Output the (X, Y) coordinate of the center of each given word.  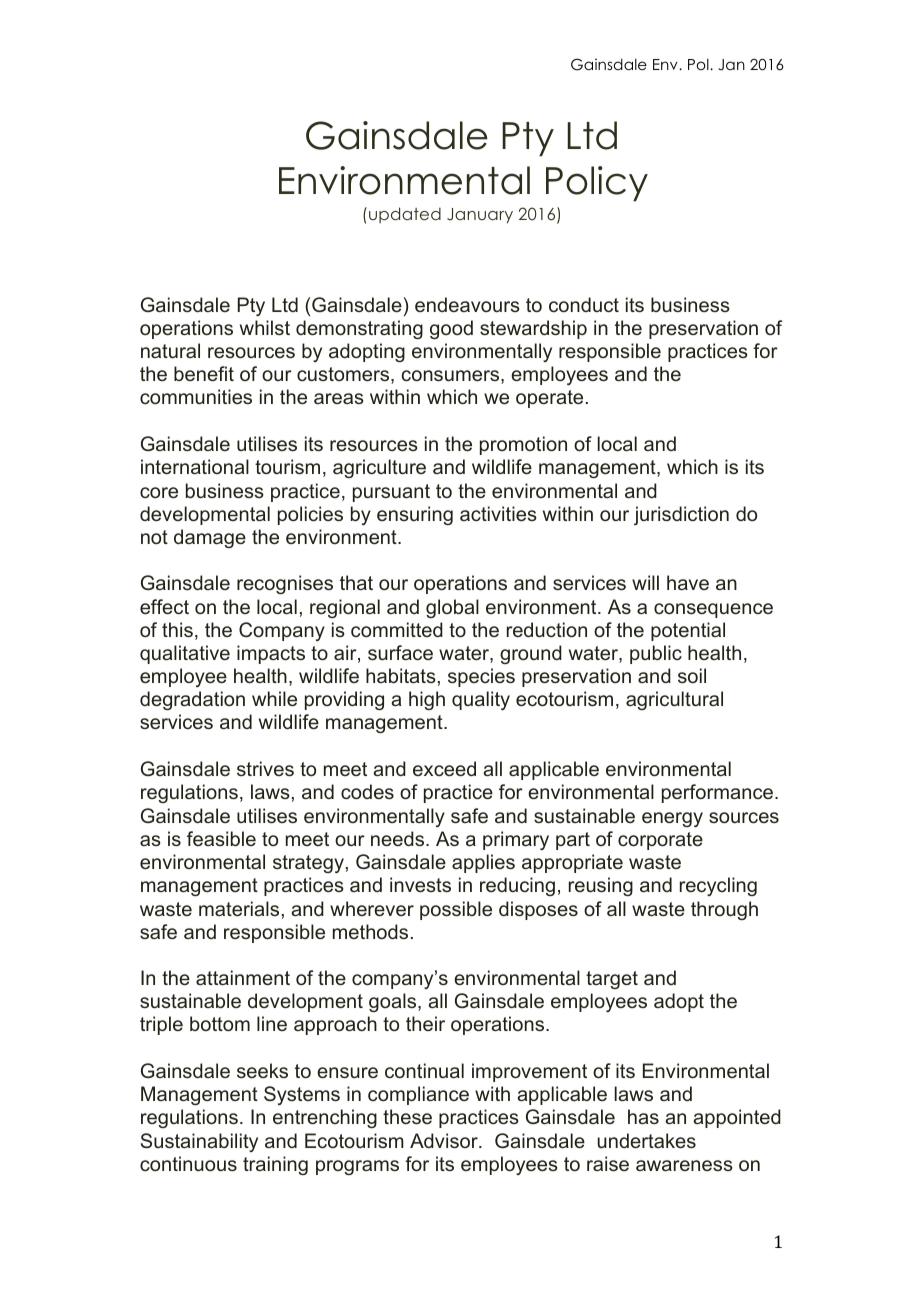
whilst (265, 327)
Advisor (445, 1140)
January (480, 215)
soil (692, 675)
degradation (192, 700)
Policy (597, 184)
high (427, 700)
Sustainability (199, 1142)
